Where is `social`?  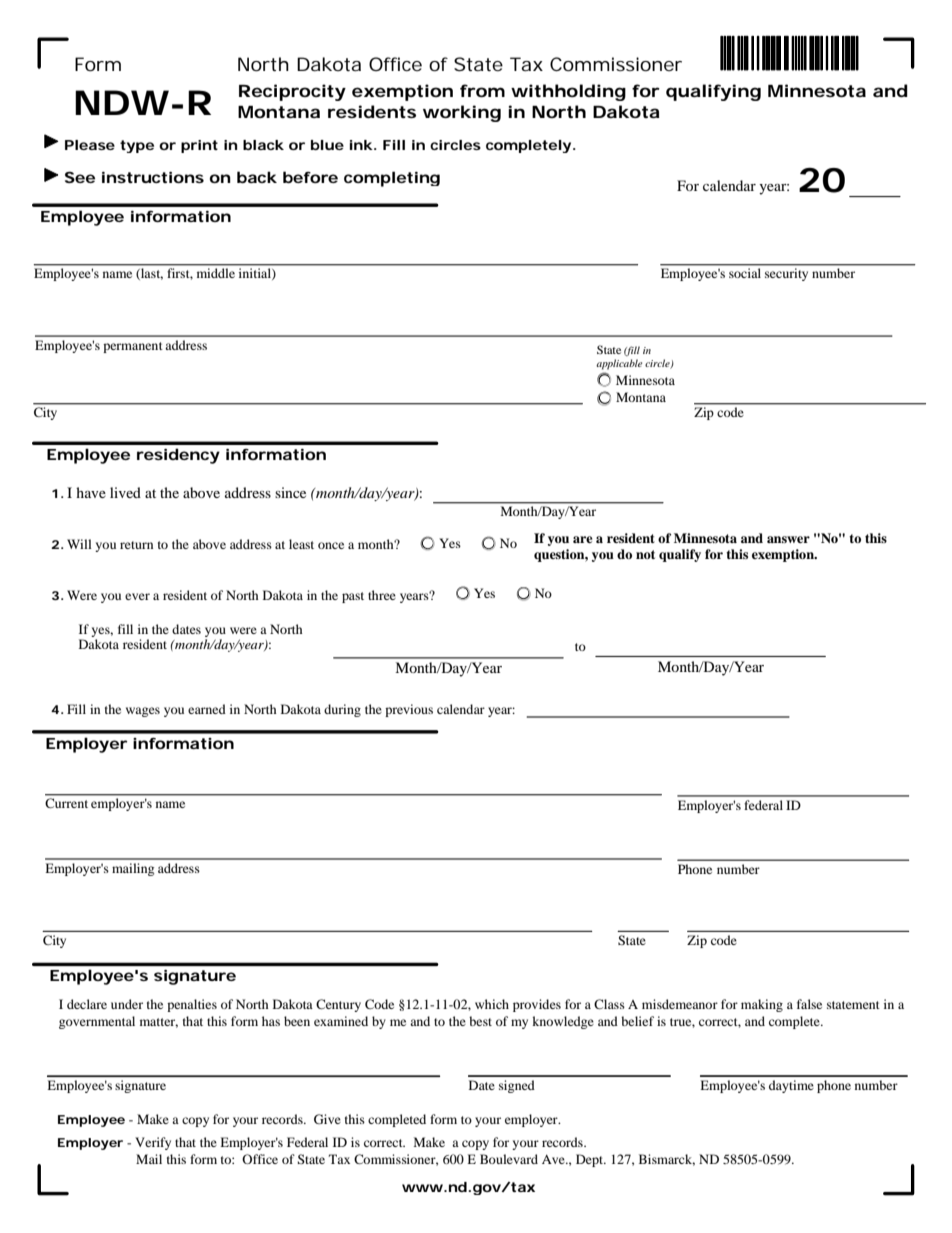
social is located at coordinates (745, 273).
